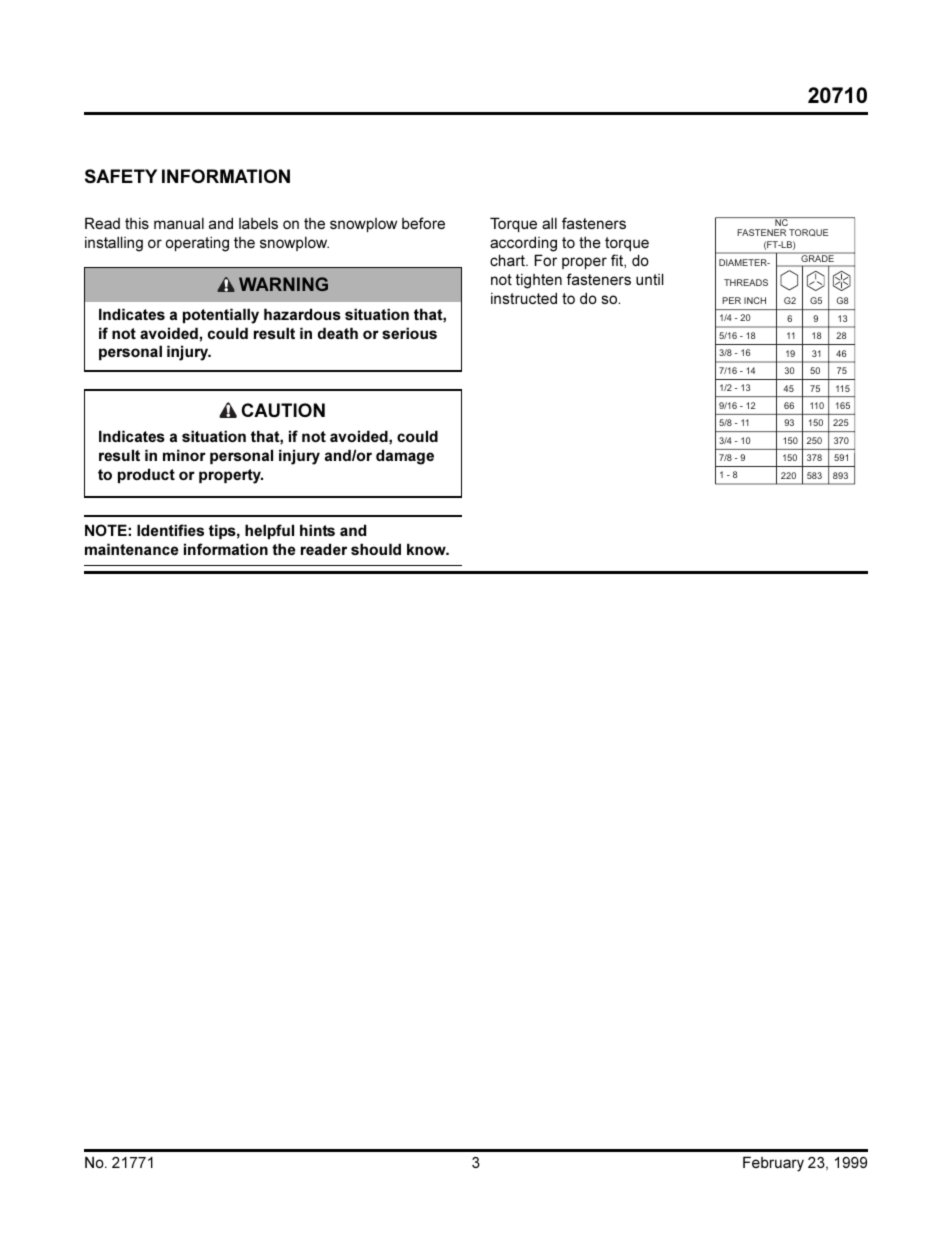 This screenshot has height=1233, width=952. What do you see at coordinates (773, 1164) in the screenshot?
I see `February` at bounding box center [773, 1164].
